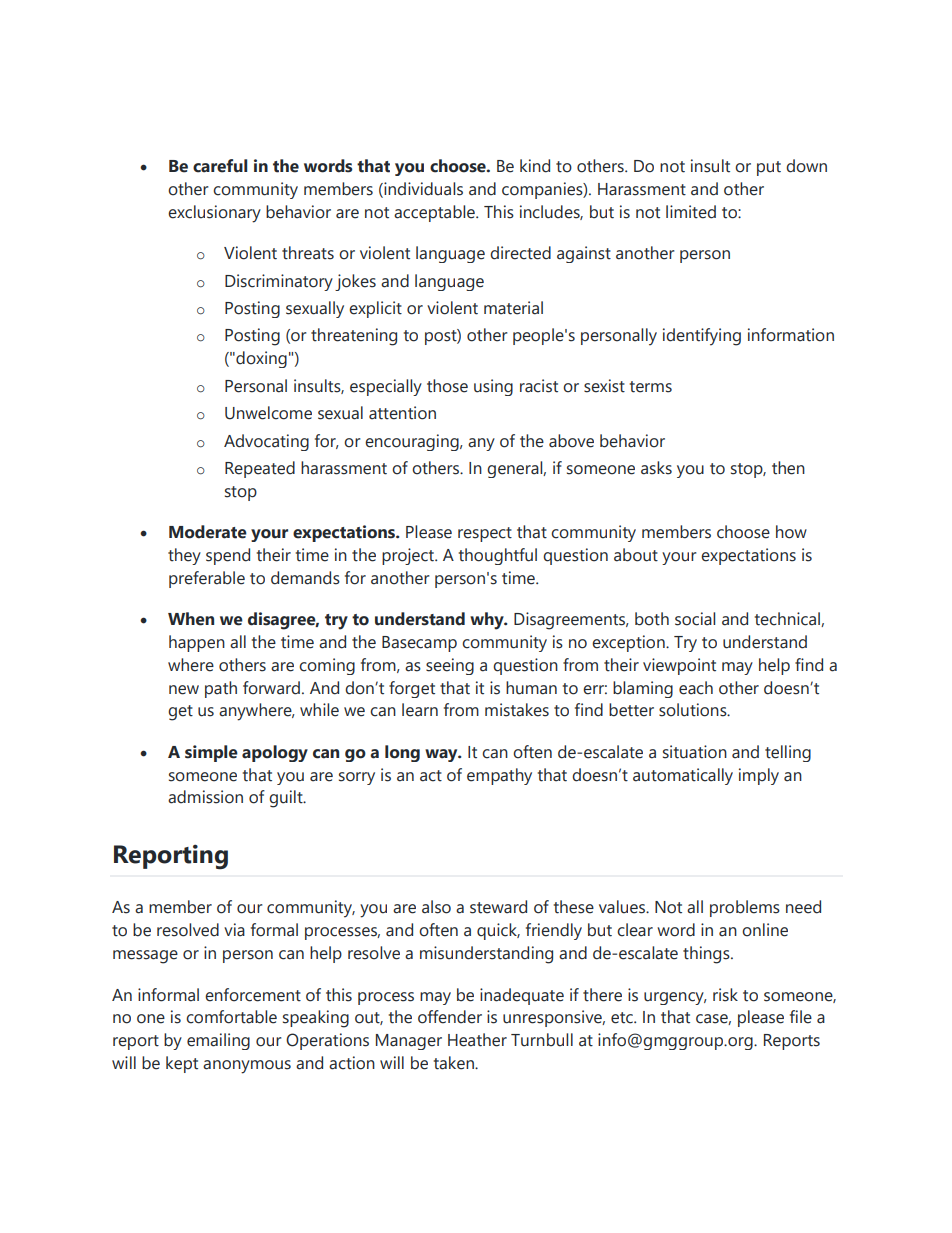 Image resolution: width=952 pixels, height=1233 pixels. What do you see at coordinates (498, 556) in the document?
I see `thoughtful` at bounding box center [498, 556].
